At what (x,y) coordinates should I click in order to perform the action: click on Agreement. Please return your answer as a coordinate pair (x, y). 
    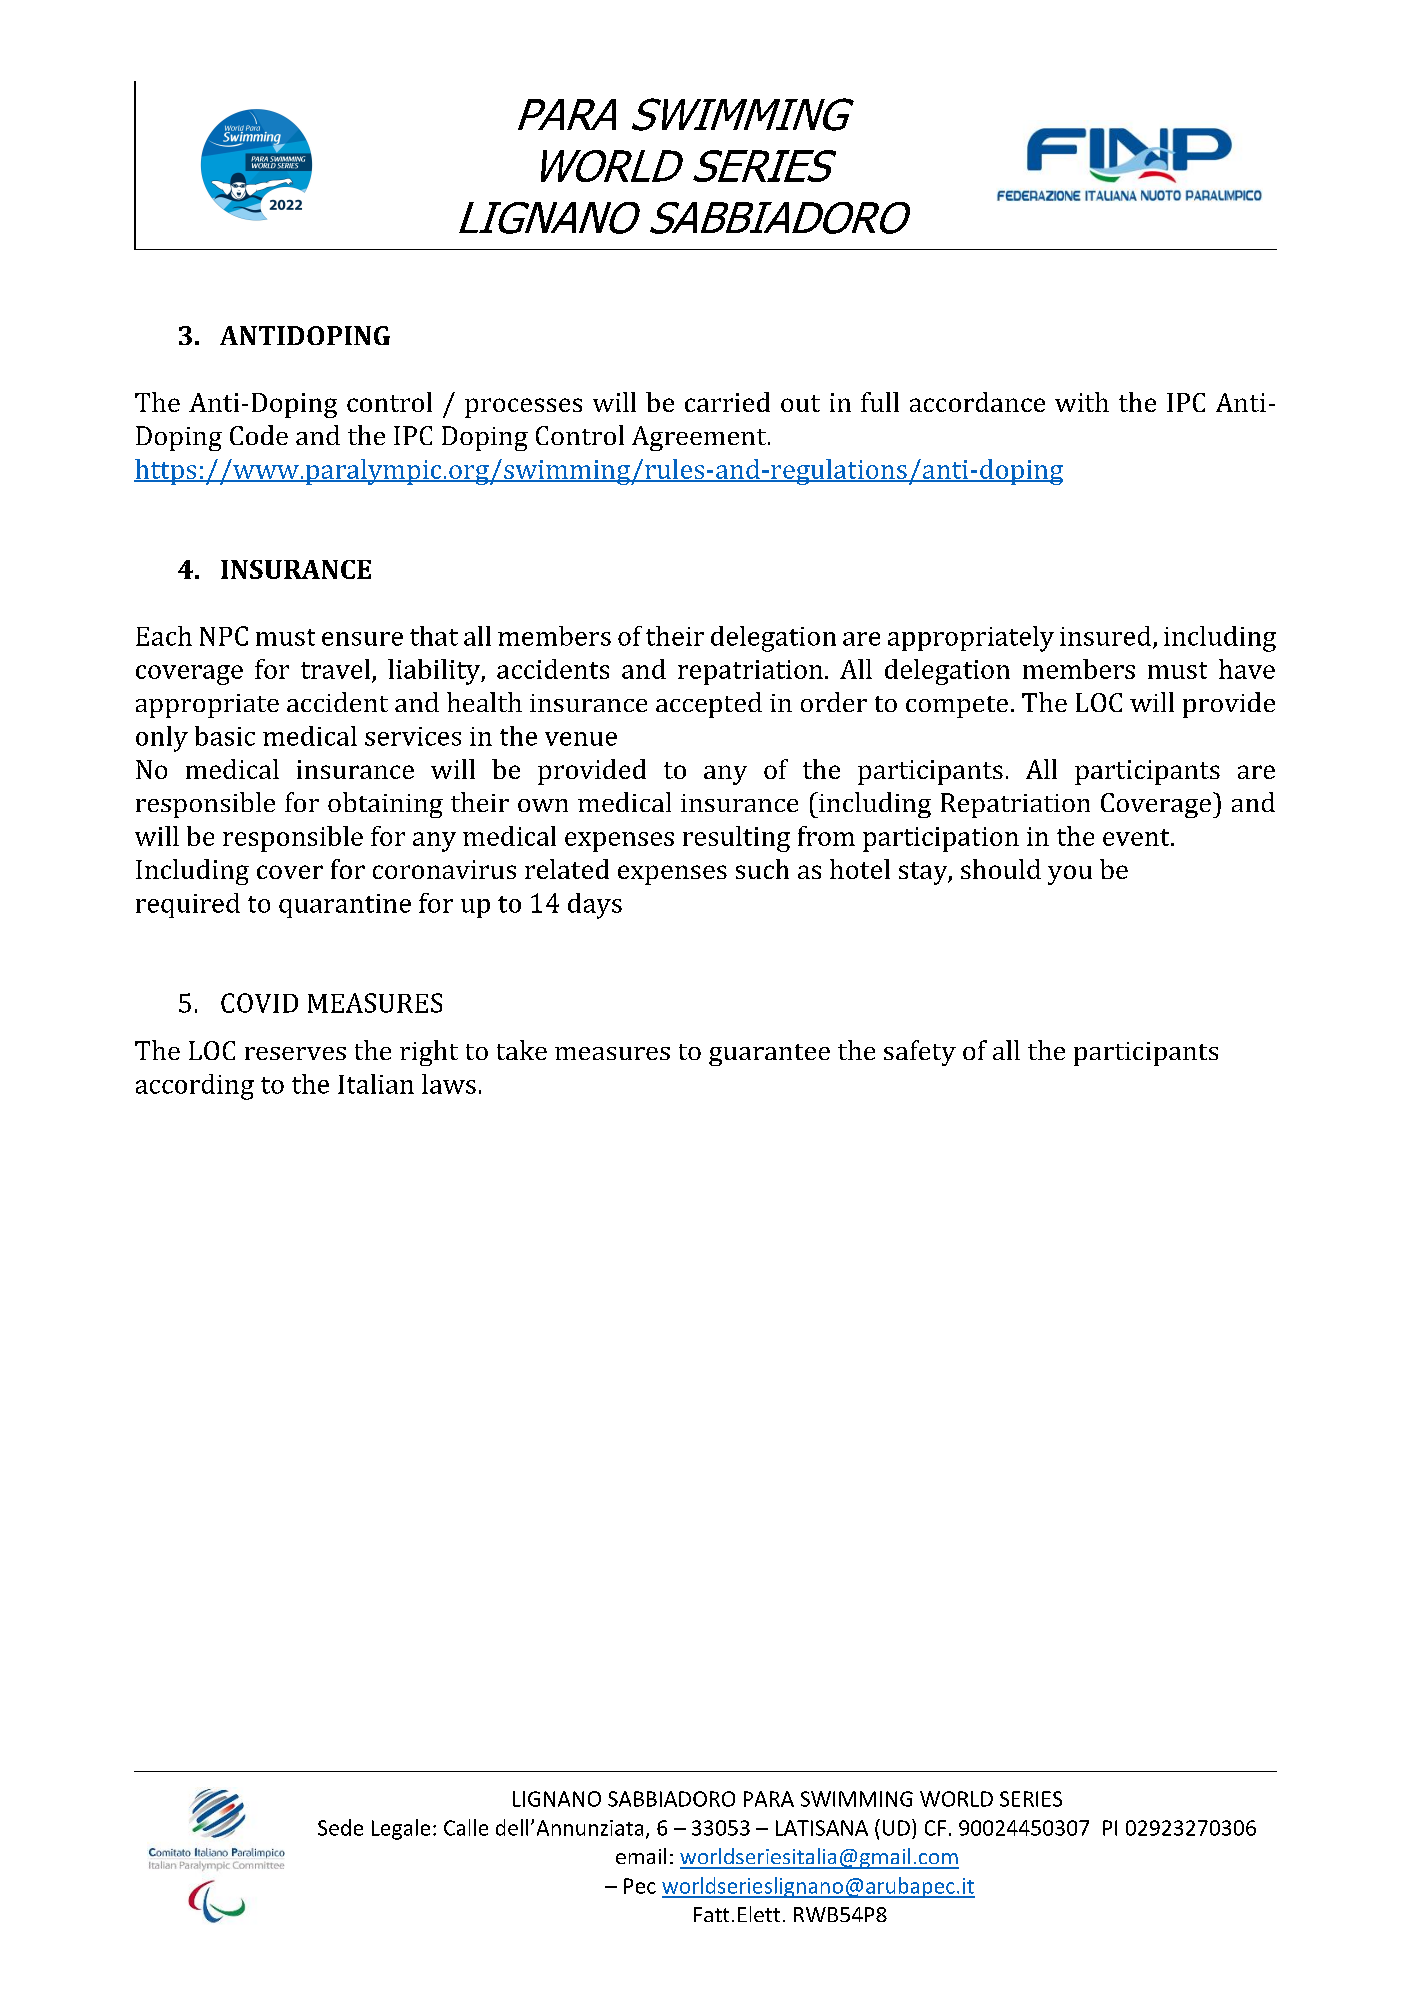
    Looking at the image, I should click on (700, 438).
